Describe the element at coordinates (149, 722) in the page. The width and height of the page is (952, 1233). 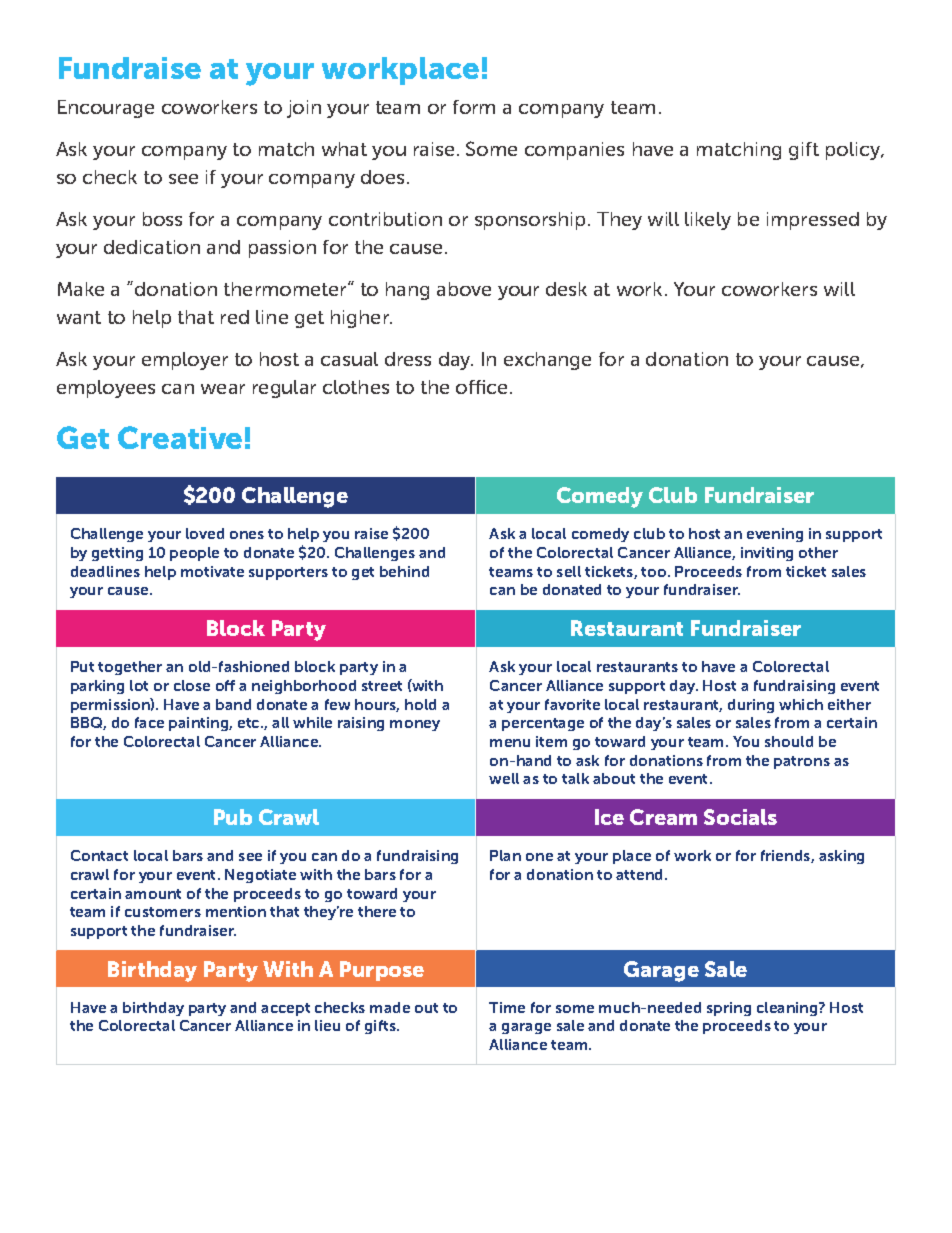
I see `face` at that location.
